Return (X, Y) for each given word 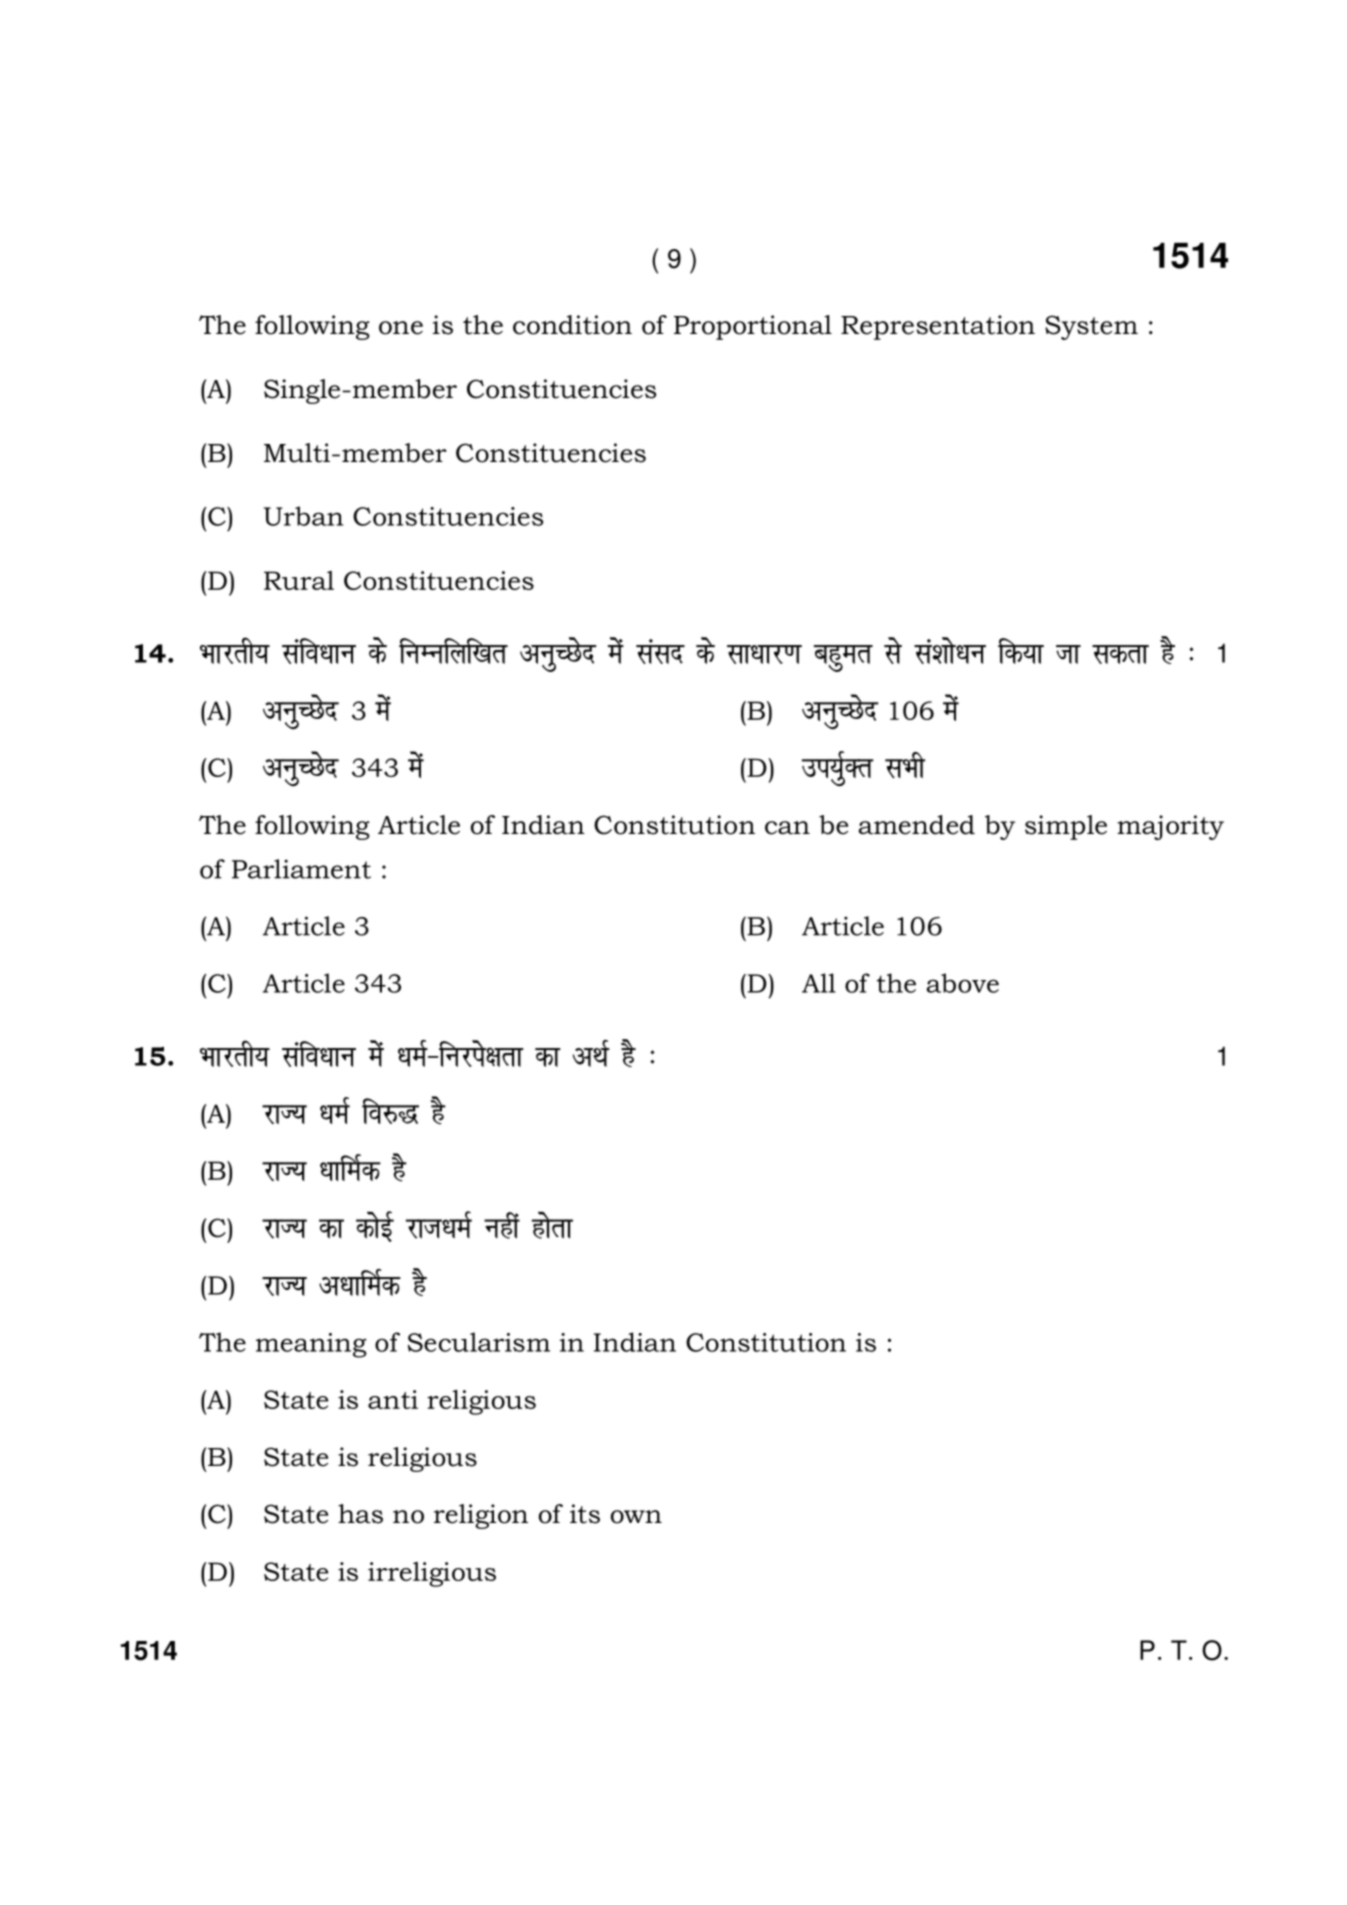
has (360, 1514)
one (401, 328)
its (585, 1514)
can (787, 828)
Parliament (301, 869)
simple (1066, 827)
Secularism (479, 1342)
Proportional (753, 327)
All (819, 983)
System (1091, 327)
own (636, 1517)
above (963, 983)
